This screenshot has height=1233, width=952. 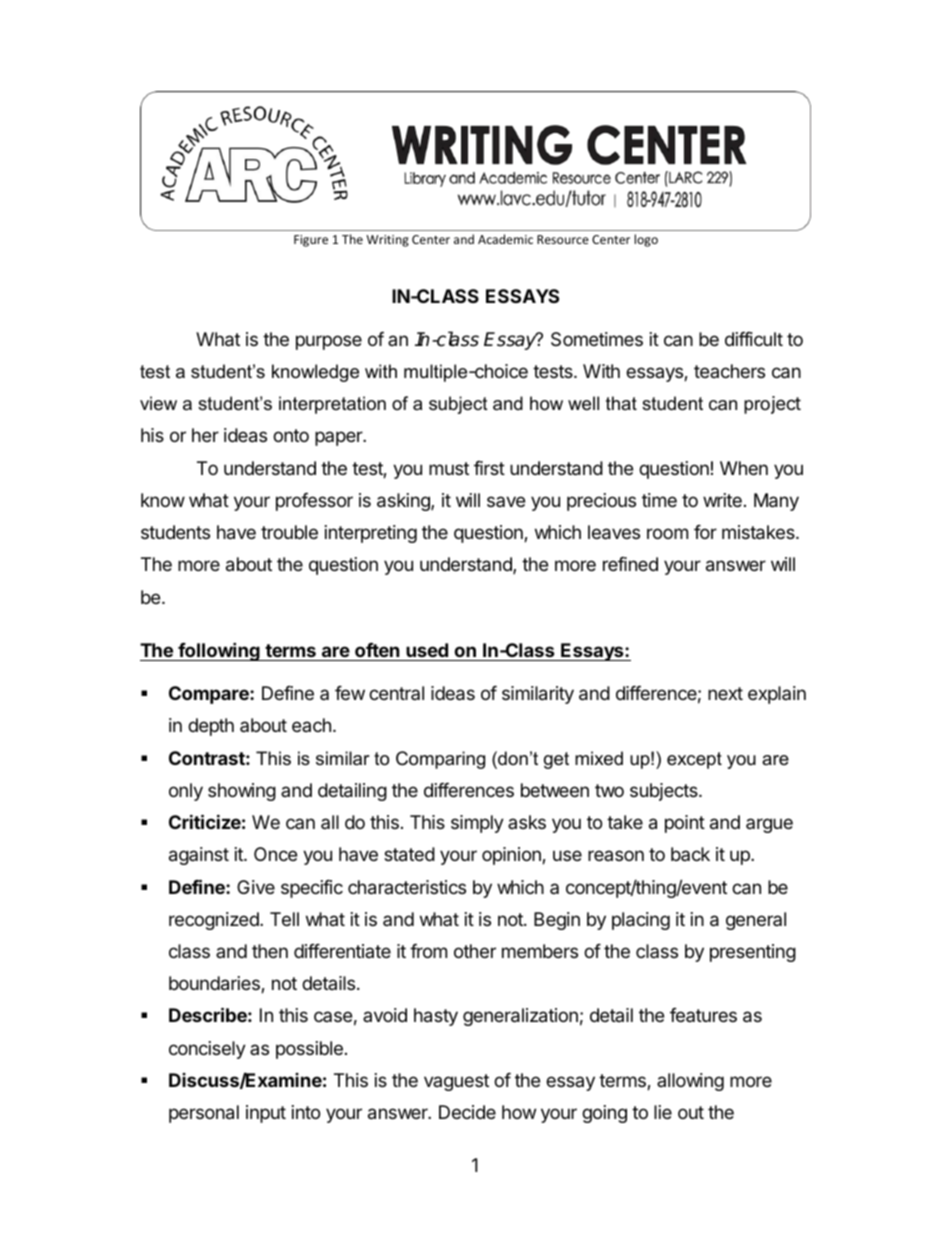 What do you see at coordinates (242, 792) in the screenshot?
I see `showing` at bounding box center [242, 792].
